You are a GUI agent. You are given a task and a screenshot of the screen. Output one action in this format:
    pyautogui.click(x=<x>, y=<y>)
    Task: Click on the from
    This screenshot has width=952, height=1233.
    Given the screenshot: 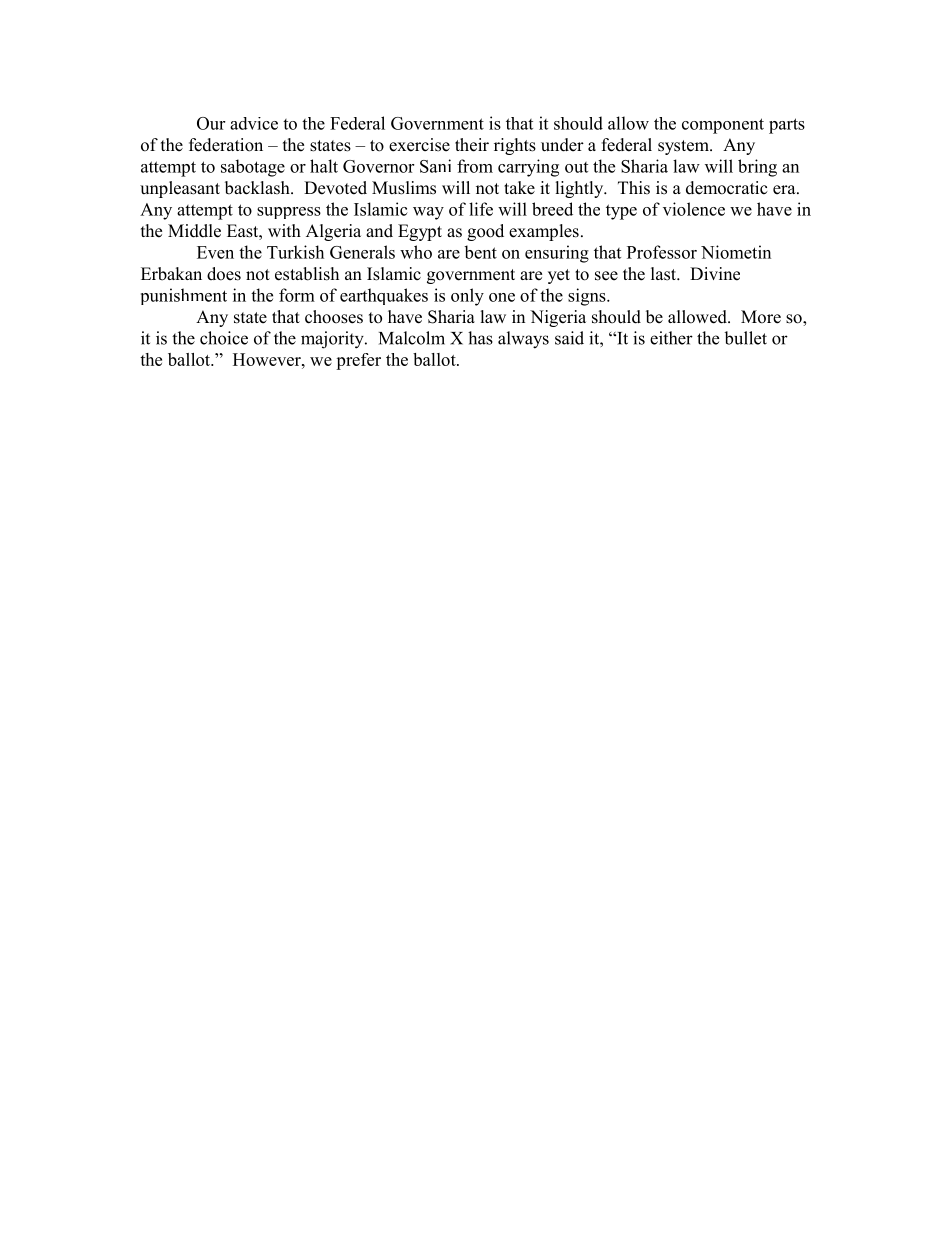 What is the action you would take?
    pyautogui.click(x=475, y=166)
